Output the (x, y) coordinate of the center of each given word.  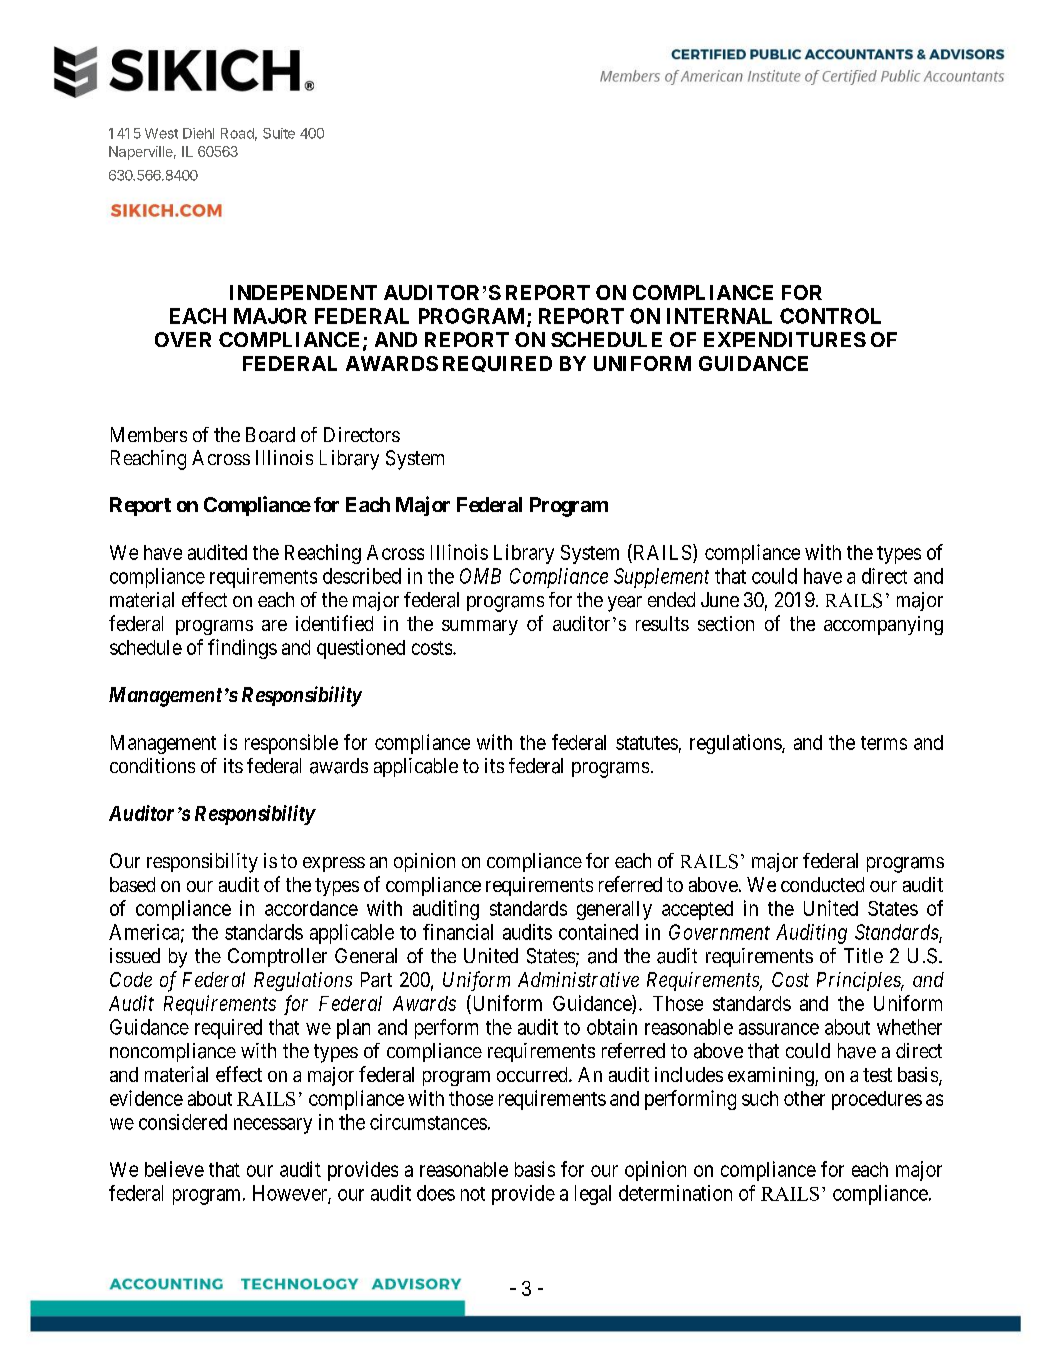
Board (270, 435)
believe (174, 1169)
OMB (480, 576)
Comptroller (277, 957)
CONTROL (830, 316)
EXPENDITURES (785, 339)
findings (242, 649)
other (804, 1098)
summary (480, 627)
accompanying (883, 625)
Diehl (198, 133)
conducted (822, 884)
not (473, 1194)
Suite (279, 133)
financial (458, 932)
